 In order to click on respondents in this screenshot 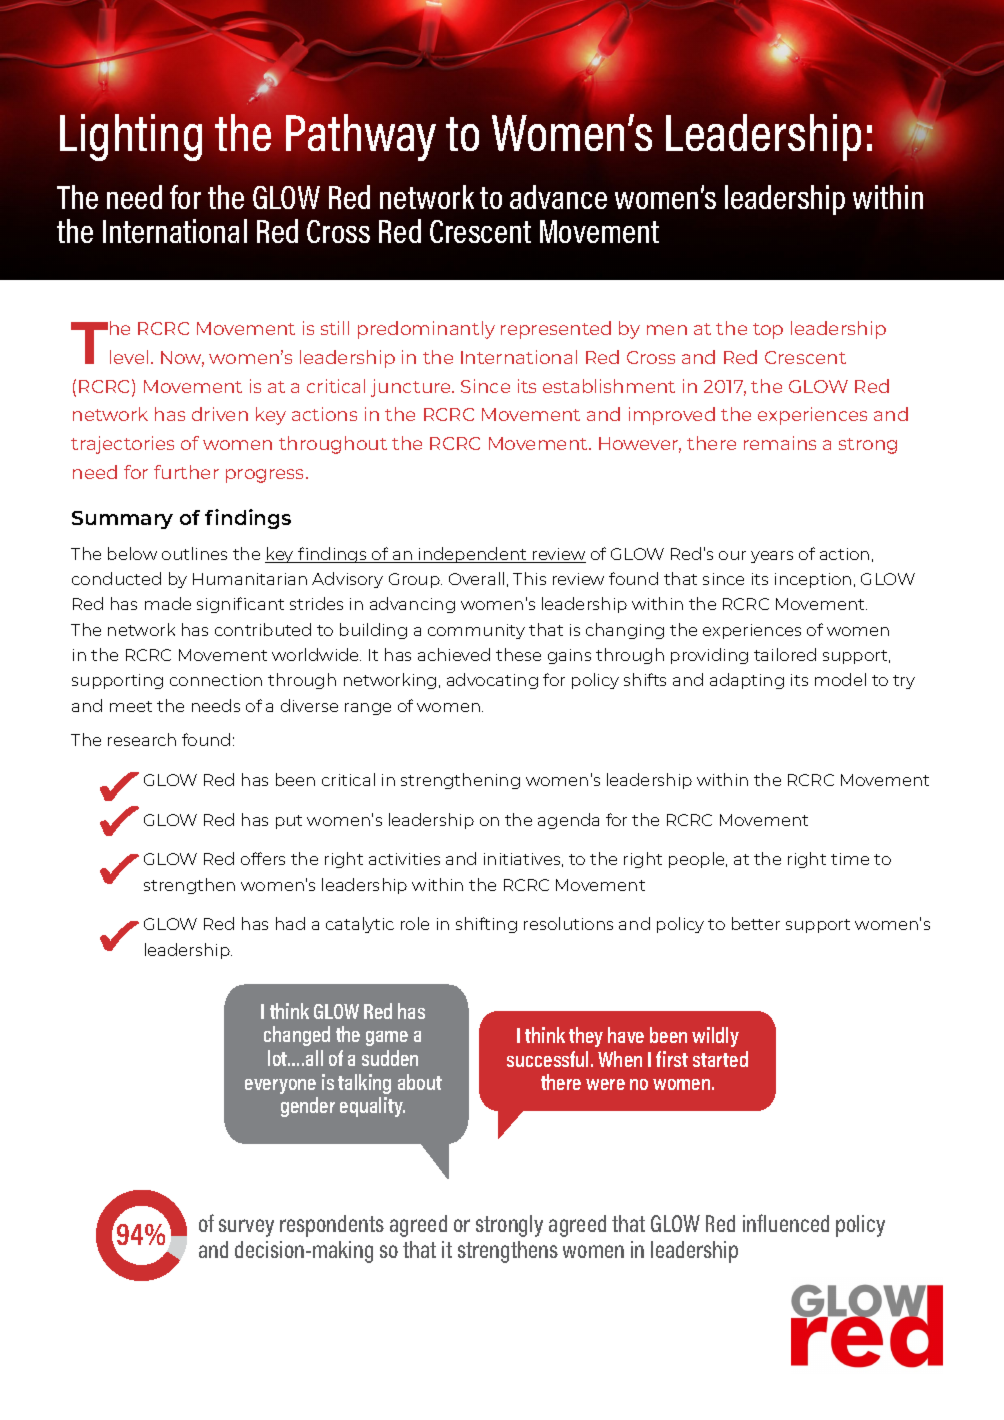, I will do `click(332, 1226)`.
